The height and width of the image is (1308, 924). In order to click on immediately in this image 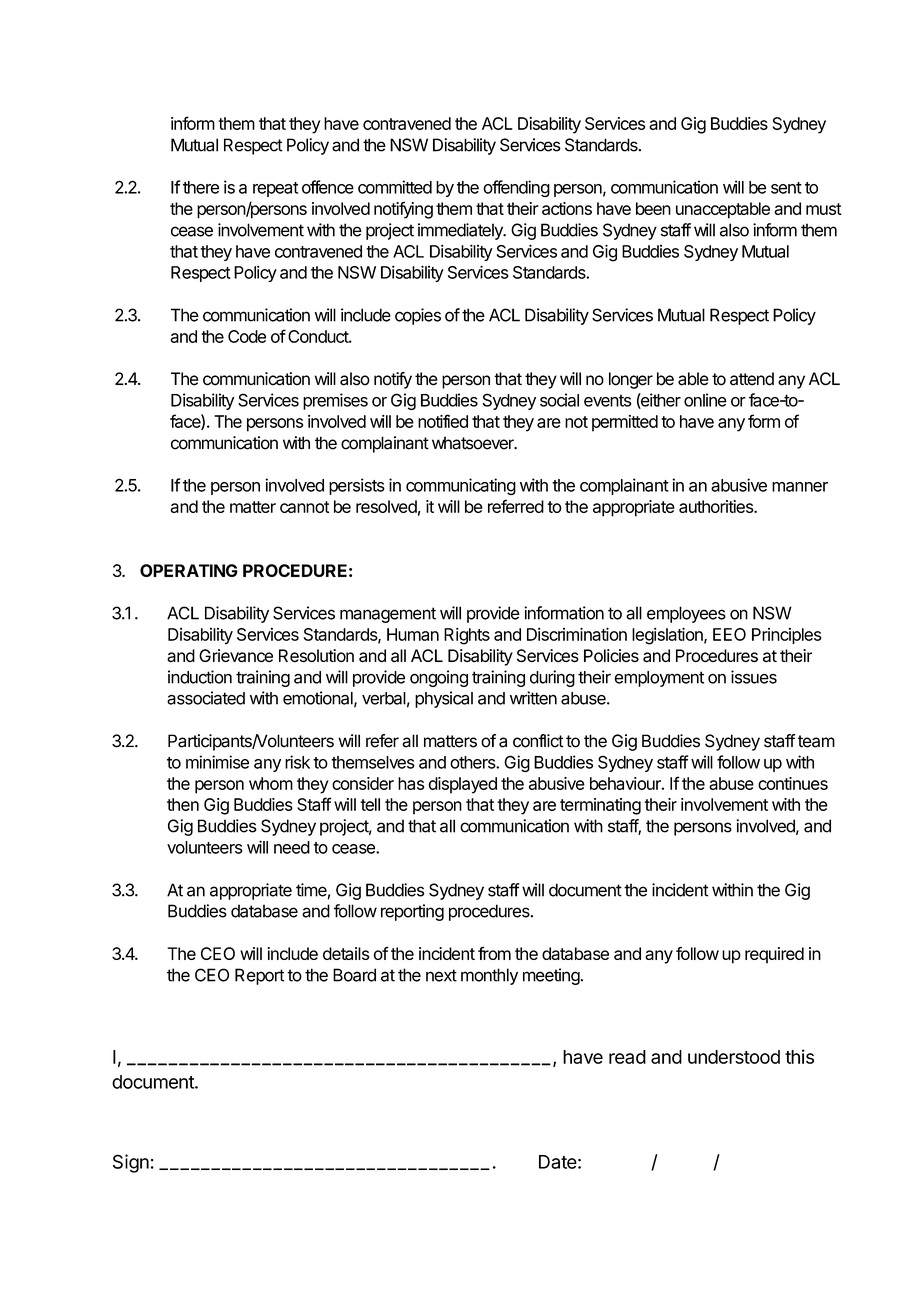, I will do `click(461, 231)`.
